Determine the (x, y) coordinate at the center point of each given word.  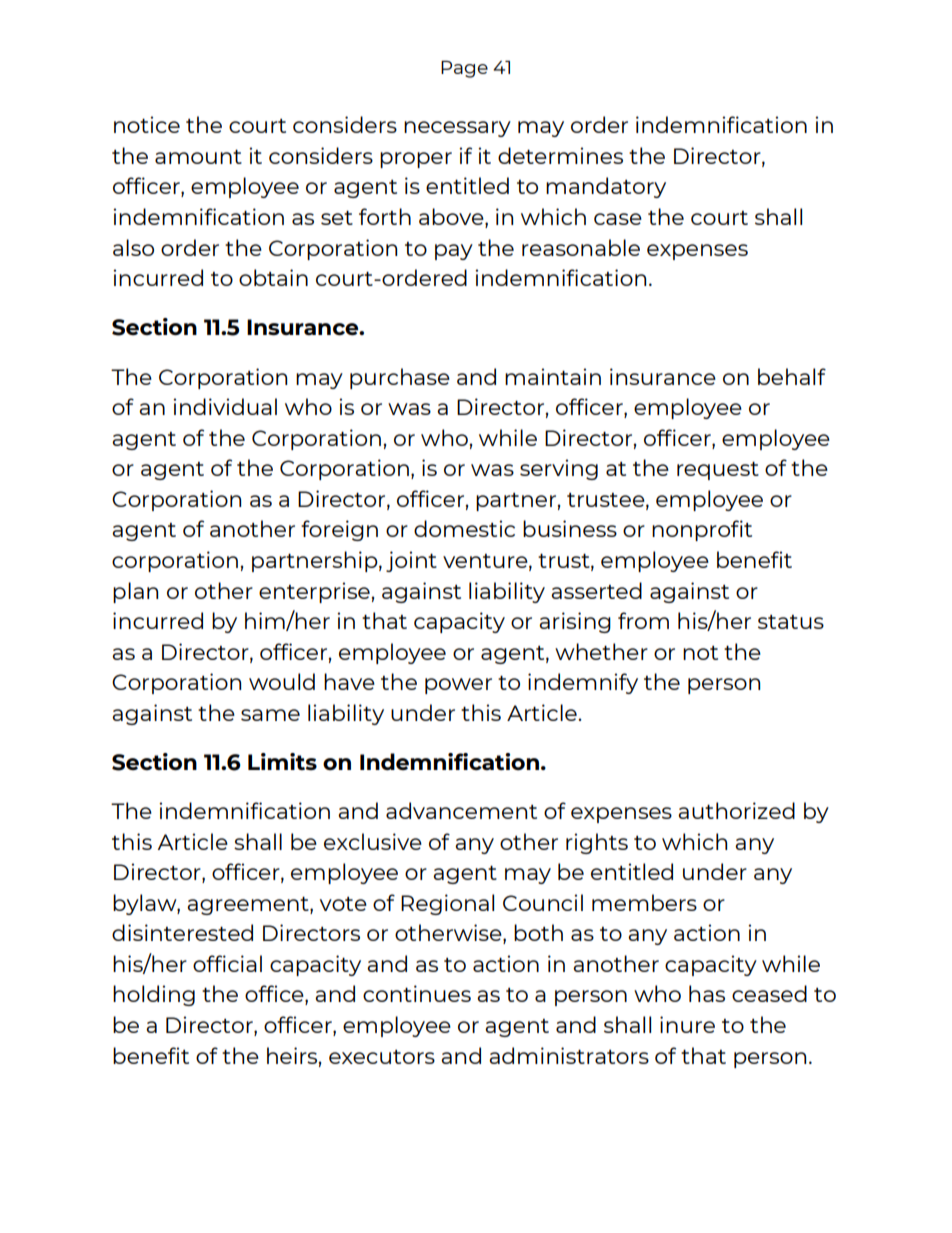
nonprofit (702, 530)
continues (417, 993)
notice (147, 124)
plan (135, 592)
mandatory (606, 187)
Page (464, 69)
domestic (464, 528)
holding (154, 995)
